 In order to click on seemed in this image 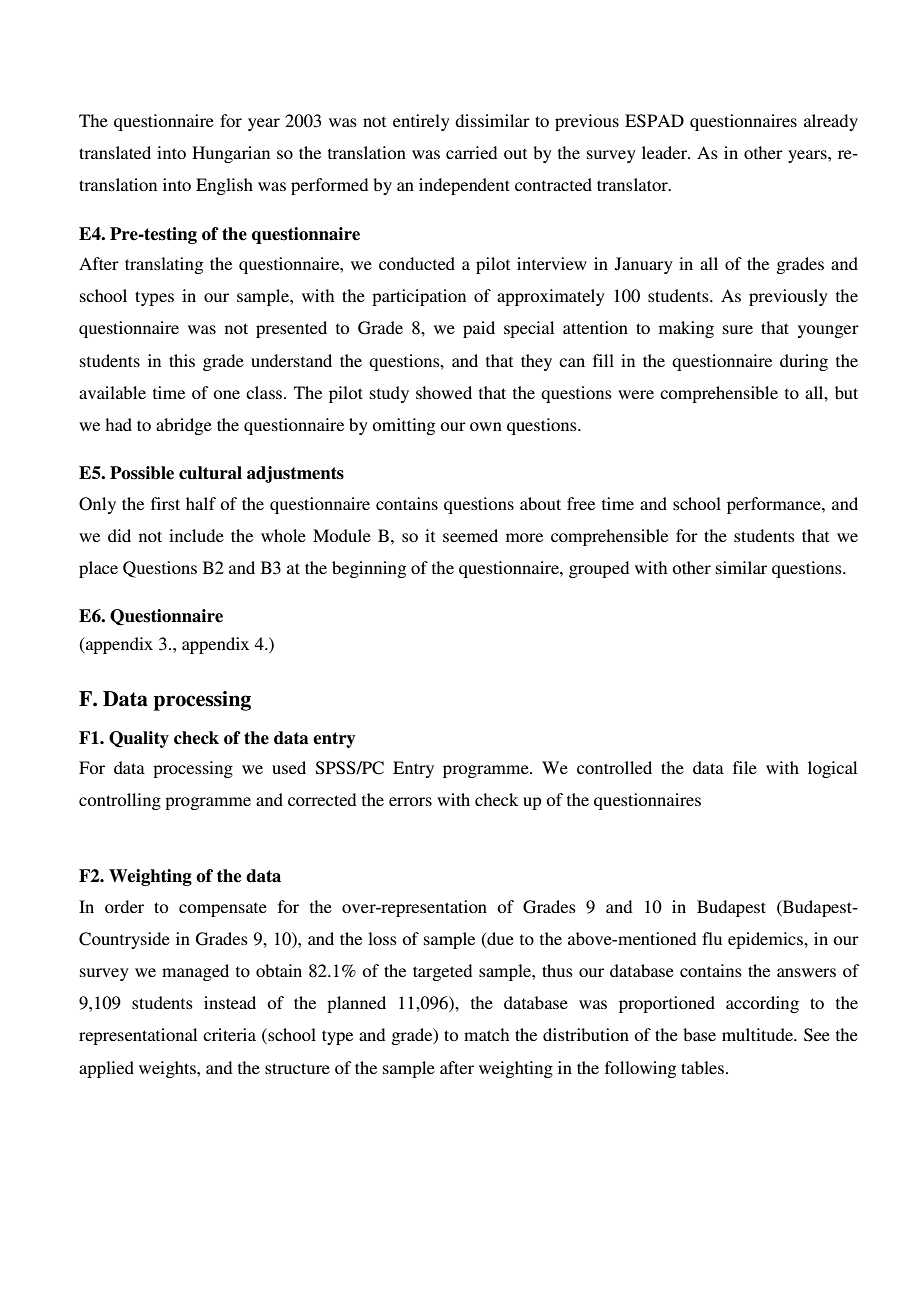, I will do `click(470, 535)`.
